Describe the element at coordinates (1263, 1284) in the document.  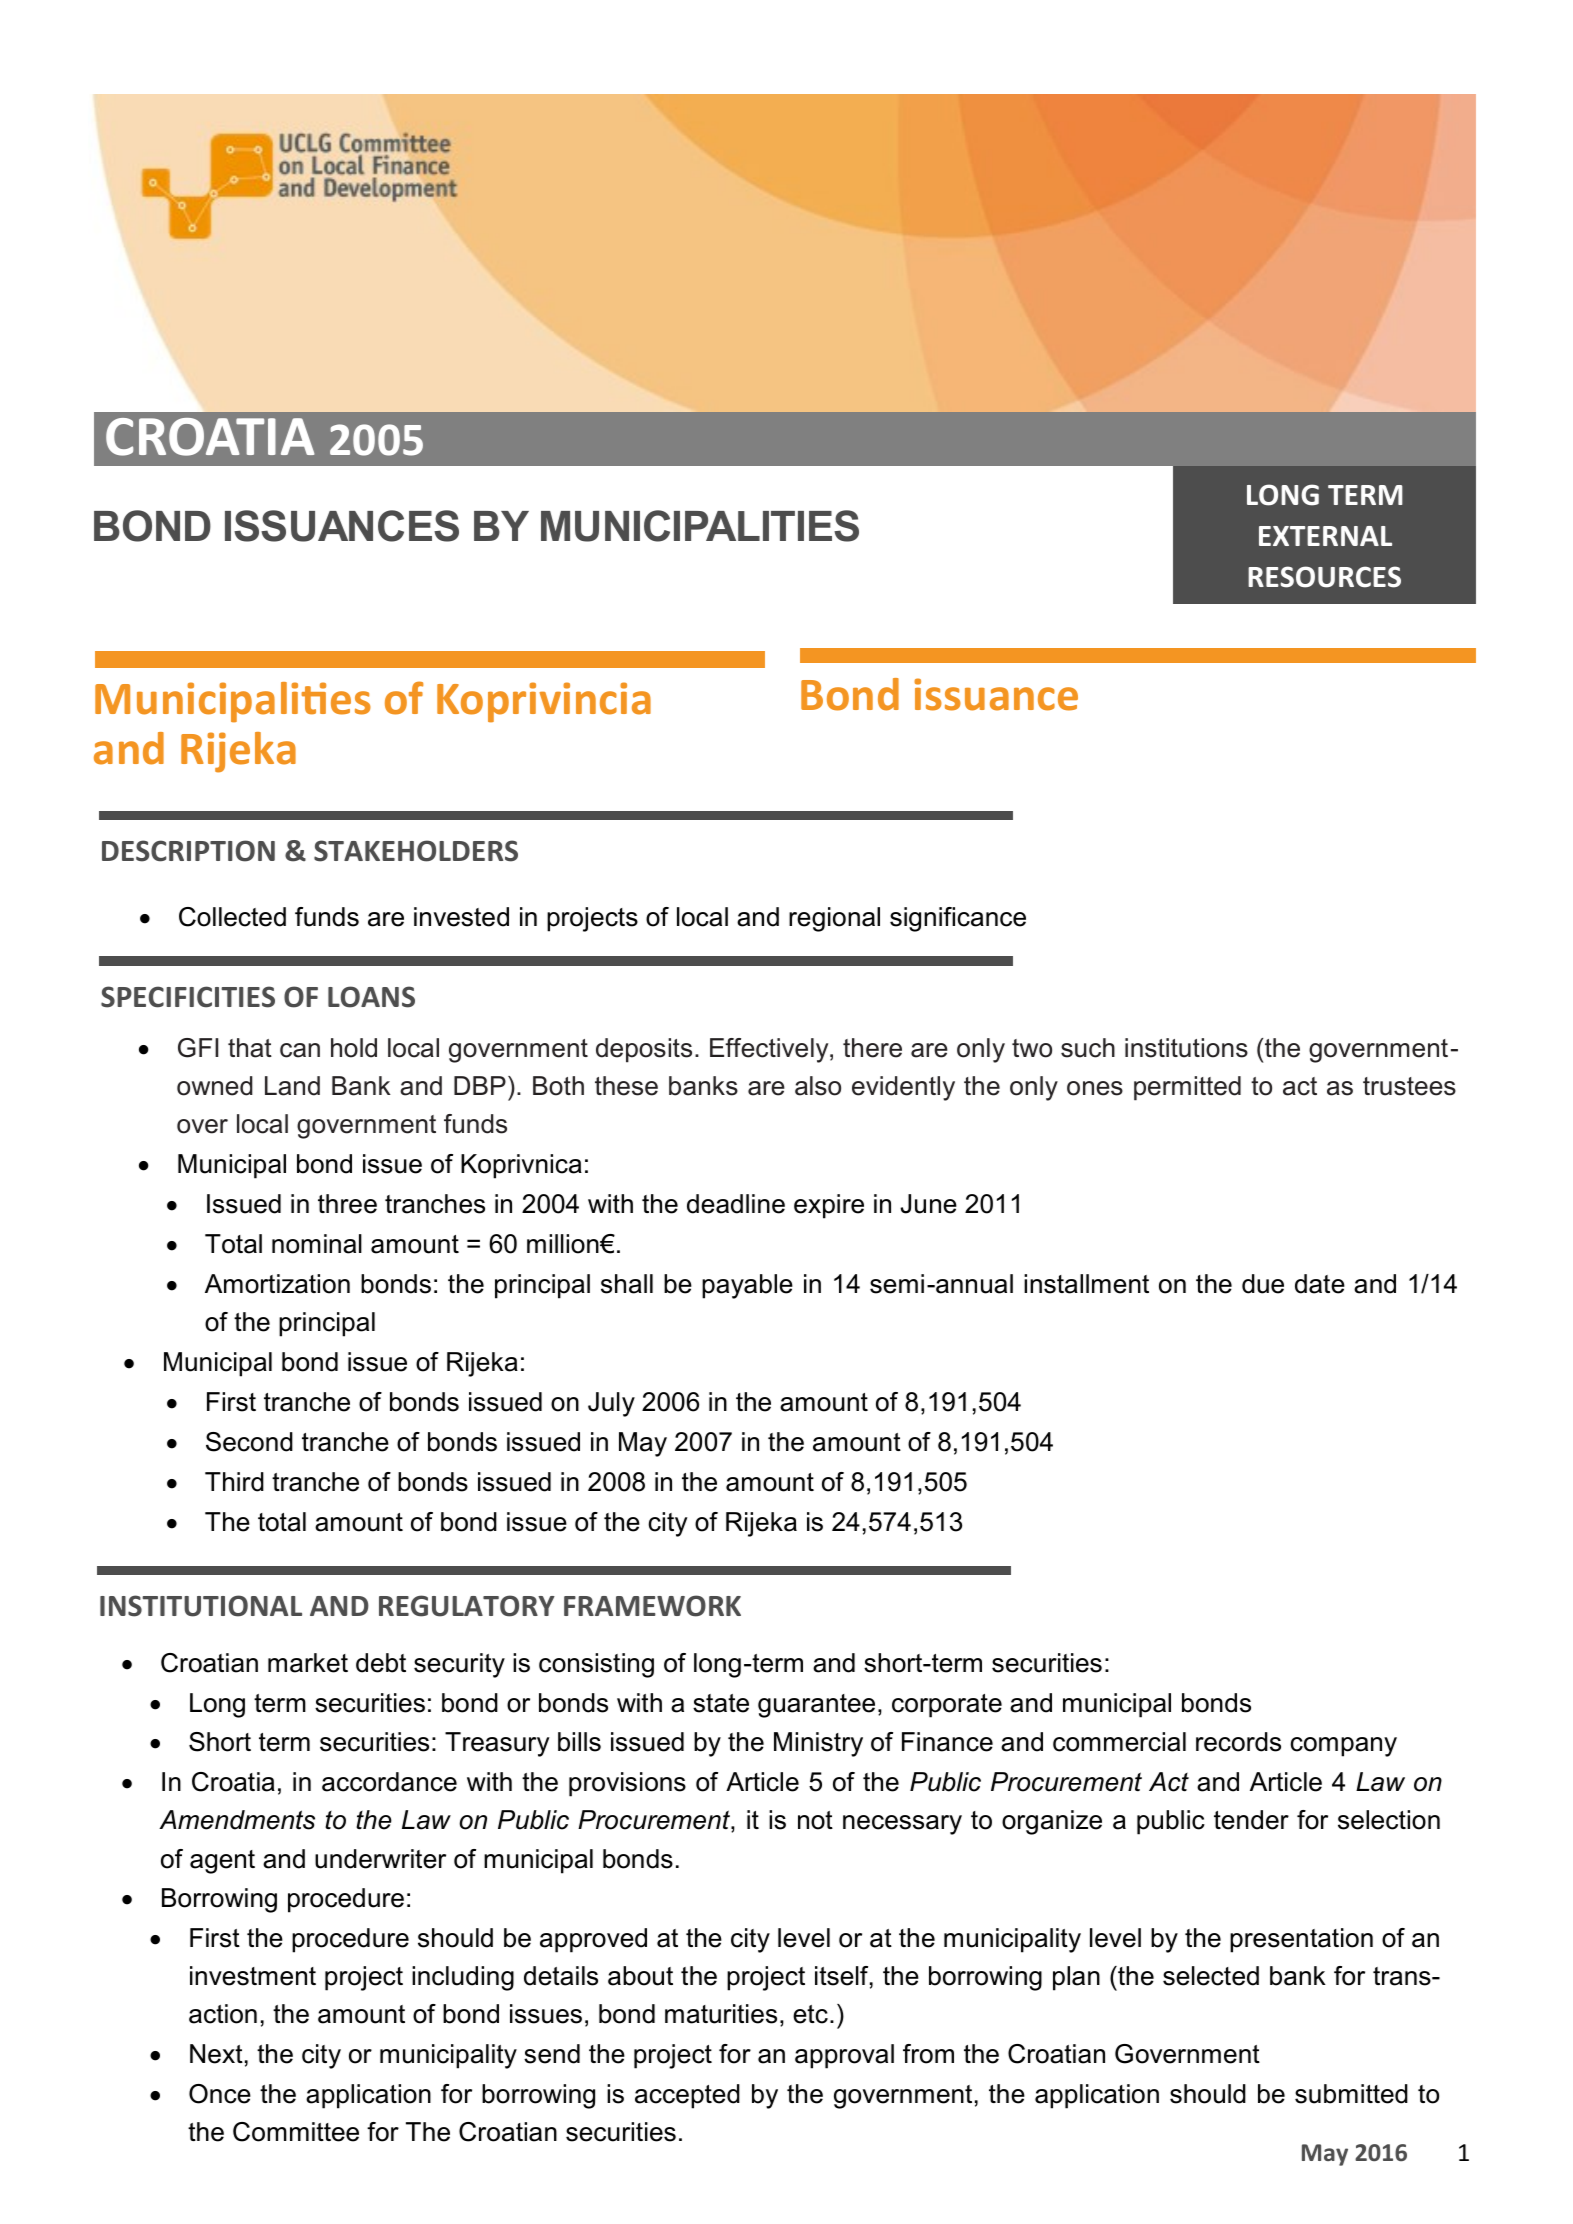
I see `due` at that location.
